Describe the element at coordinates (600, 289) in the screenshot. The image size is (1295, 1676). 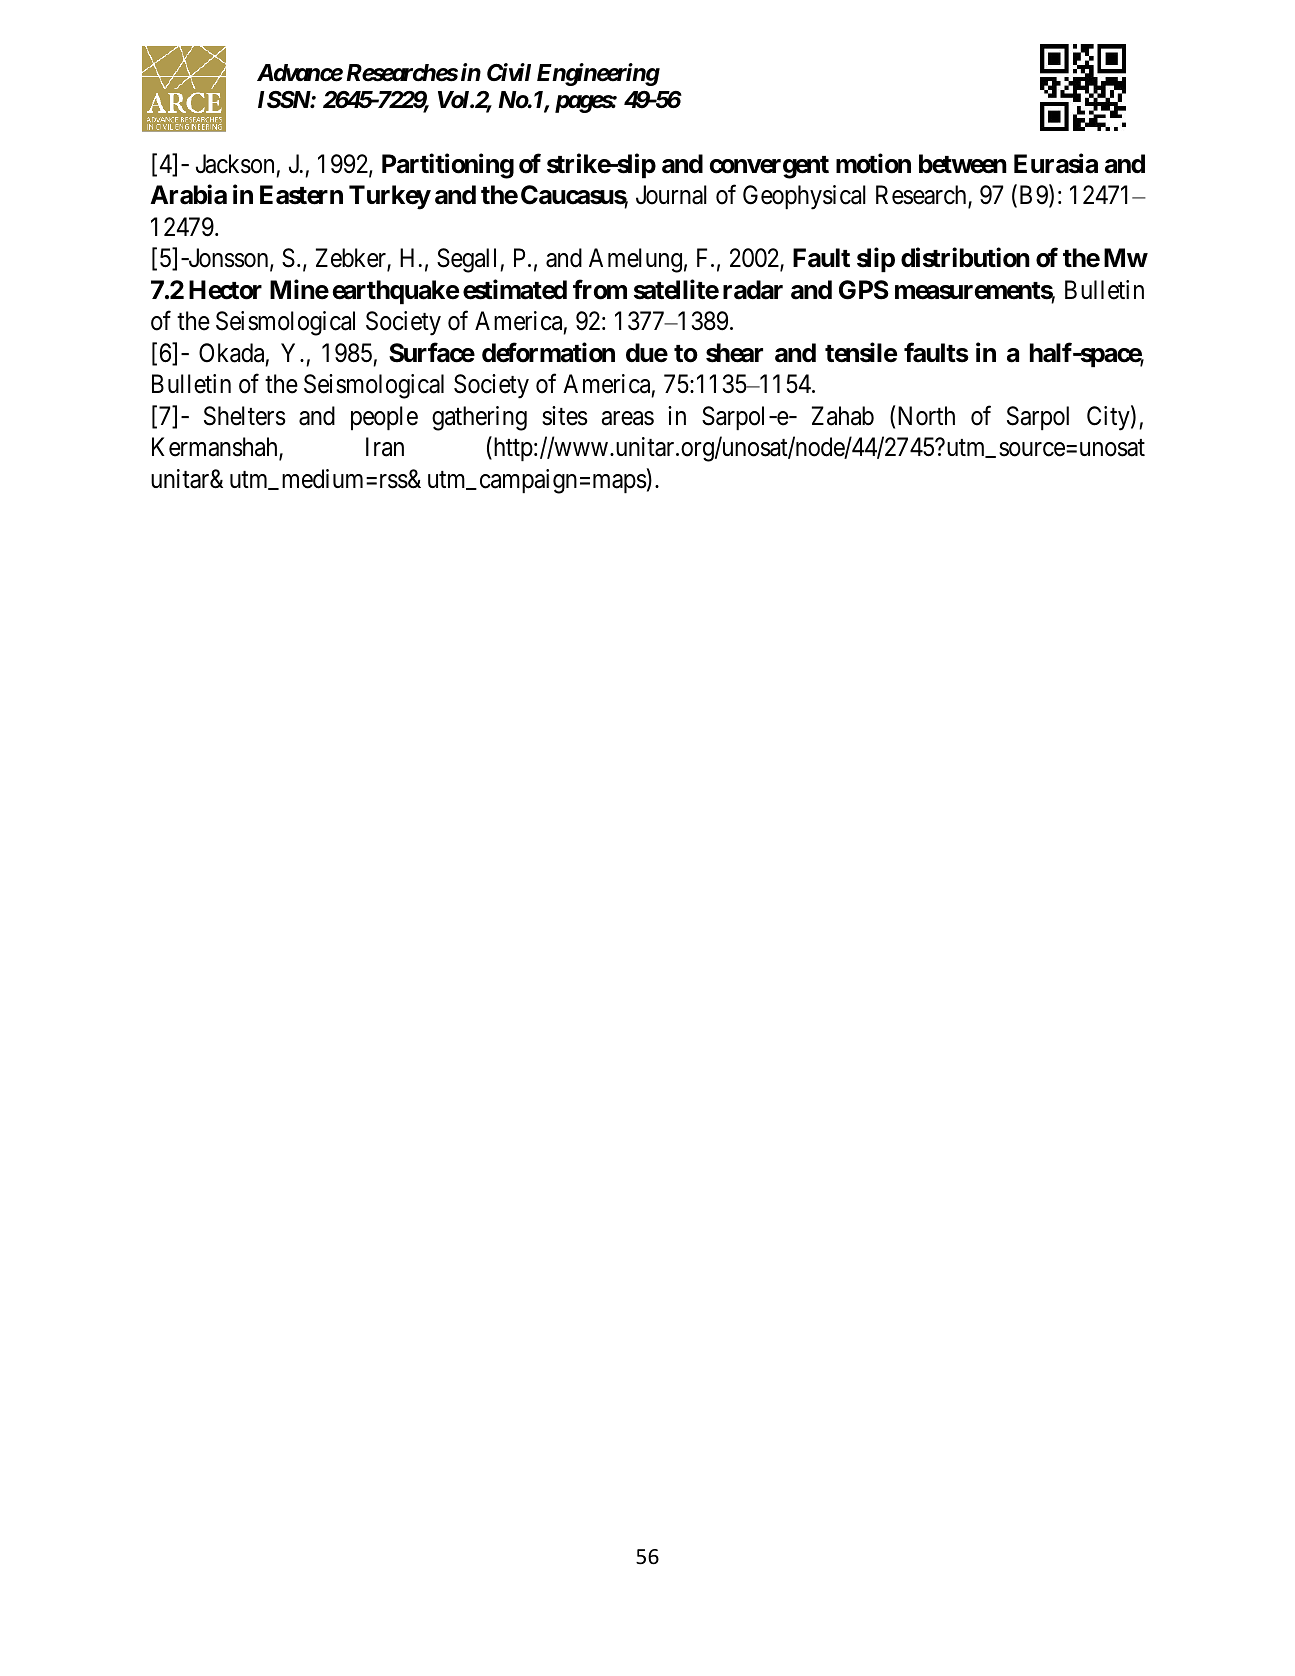
I see `from` at that location.
